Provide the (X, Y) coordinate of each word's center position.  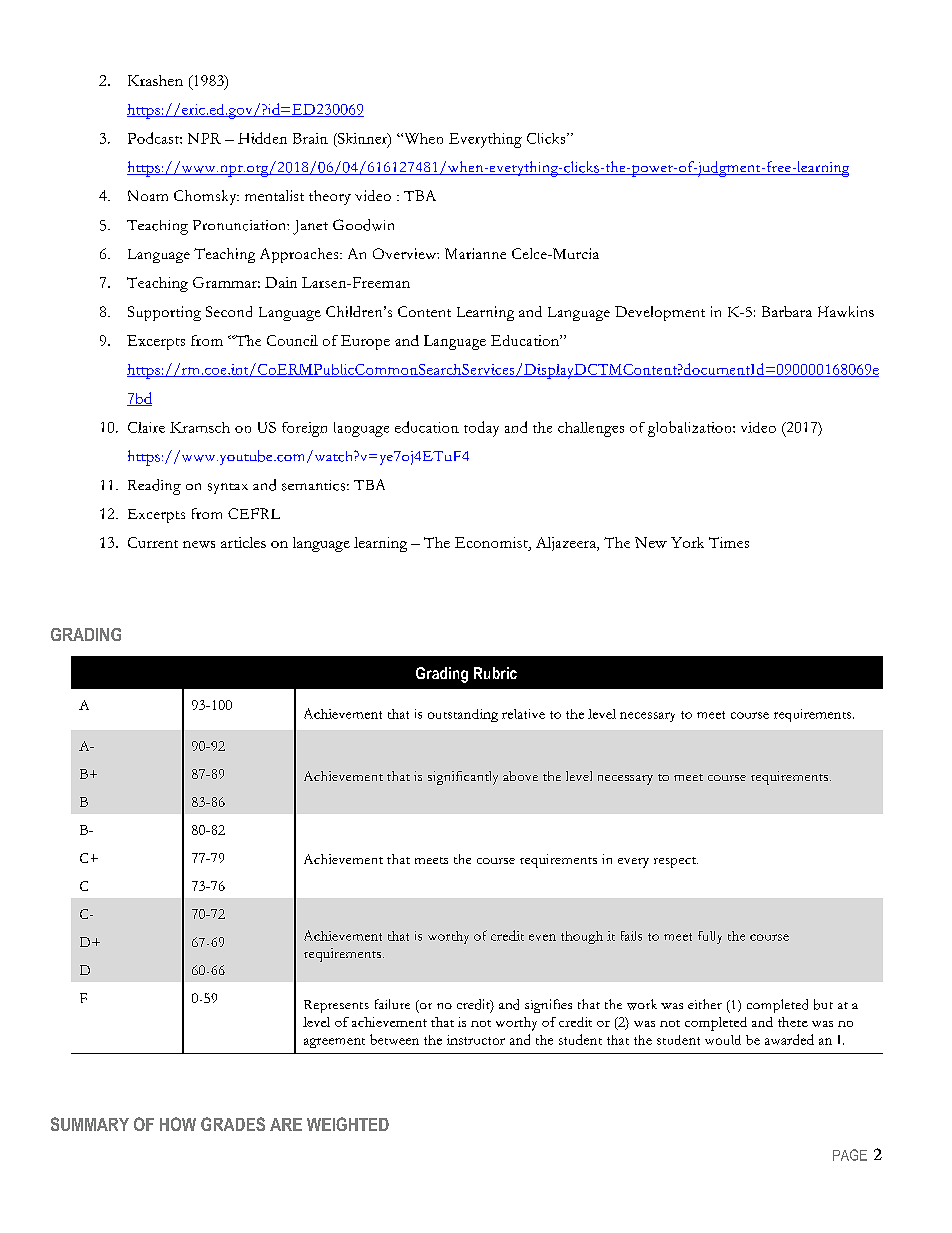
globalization (691, 429)
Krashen (155, 80)
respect (676, 862)
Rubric (495, 673)
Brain (310, 138)
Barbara (787, 311)
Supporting (164, 313)
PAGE (850, 1155)
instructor (476, 1040)
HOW (178, 1124)
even (542, 937)
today (481, 429)
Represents (336, 1006)
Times (729, 542)
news (199, 544)
